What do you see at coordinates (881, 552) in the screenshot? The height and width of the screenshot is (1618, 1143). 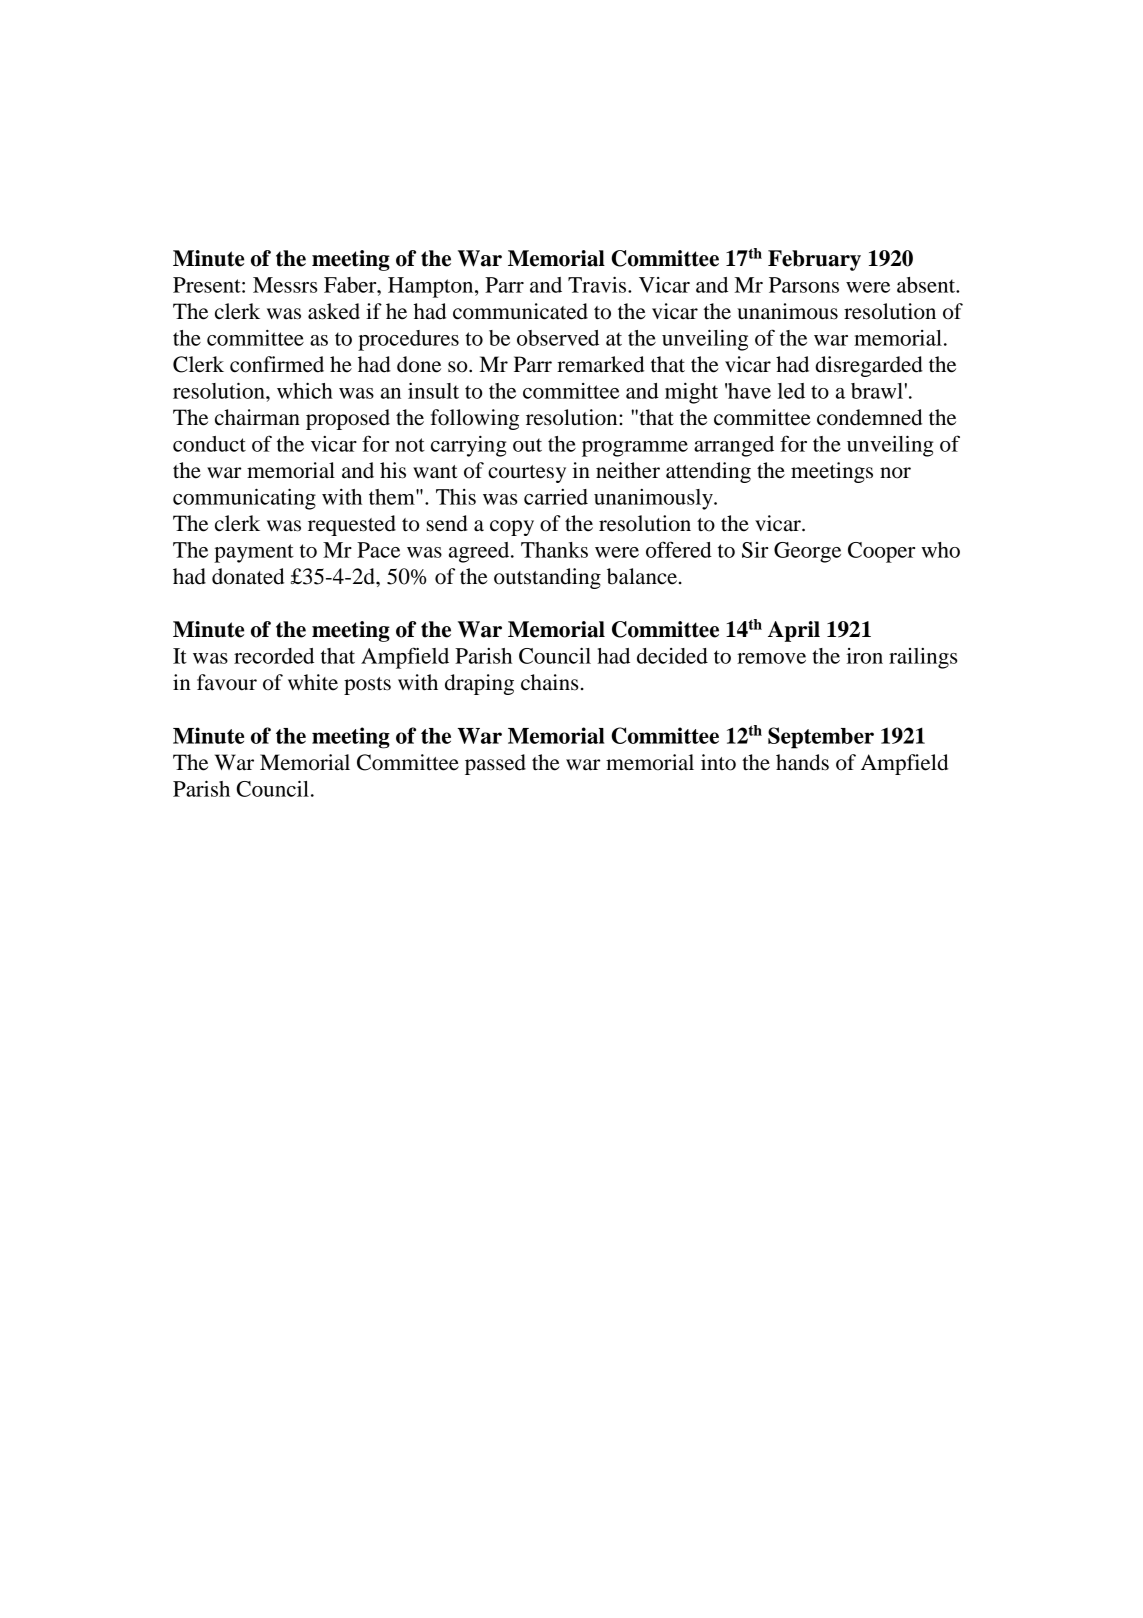 I see `Cooper` at bounding box center [881, 552].
